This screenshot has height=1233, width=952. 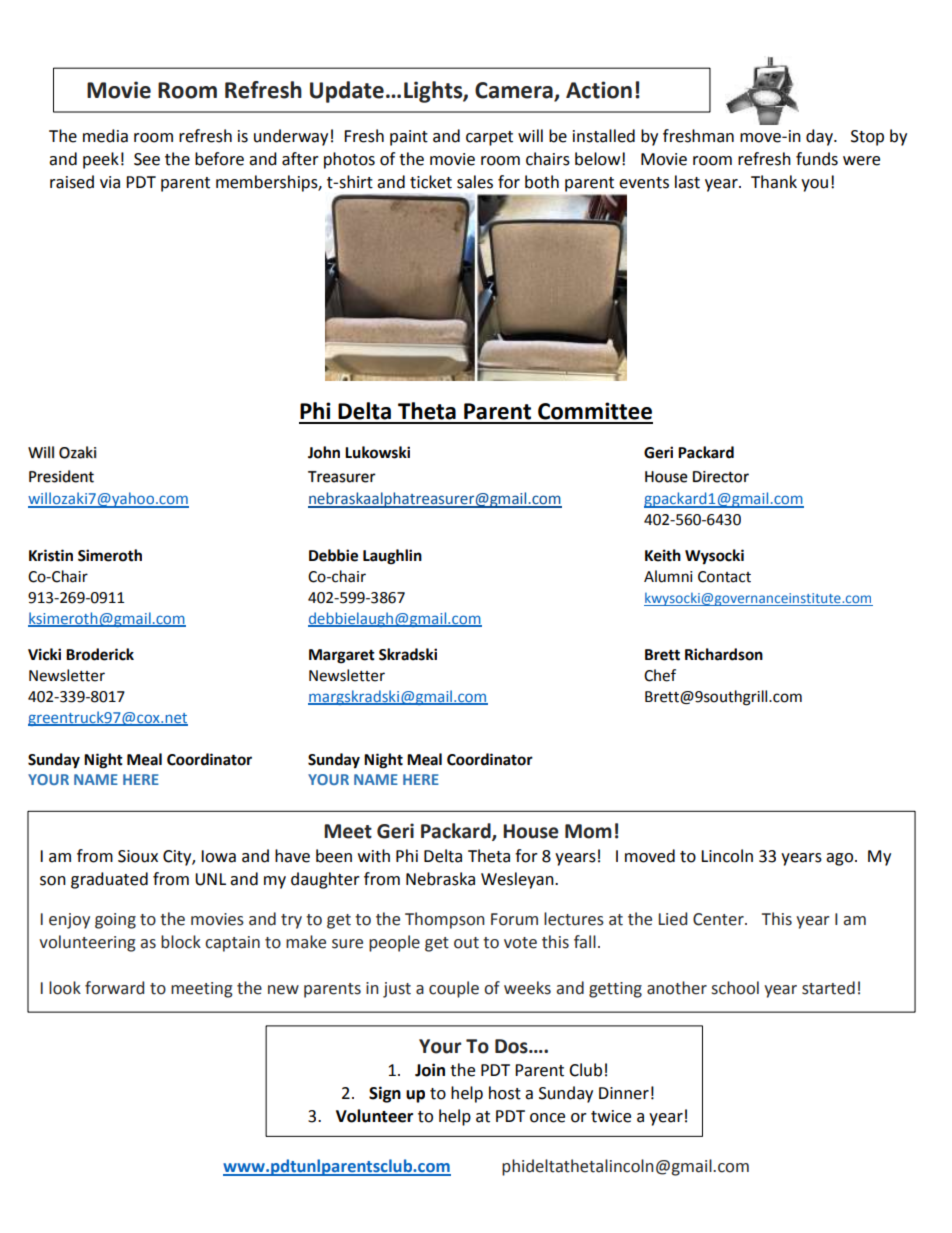 I want to click on Sioux, so click(x=138, y=856).
